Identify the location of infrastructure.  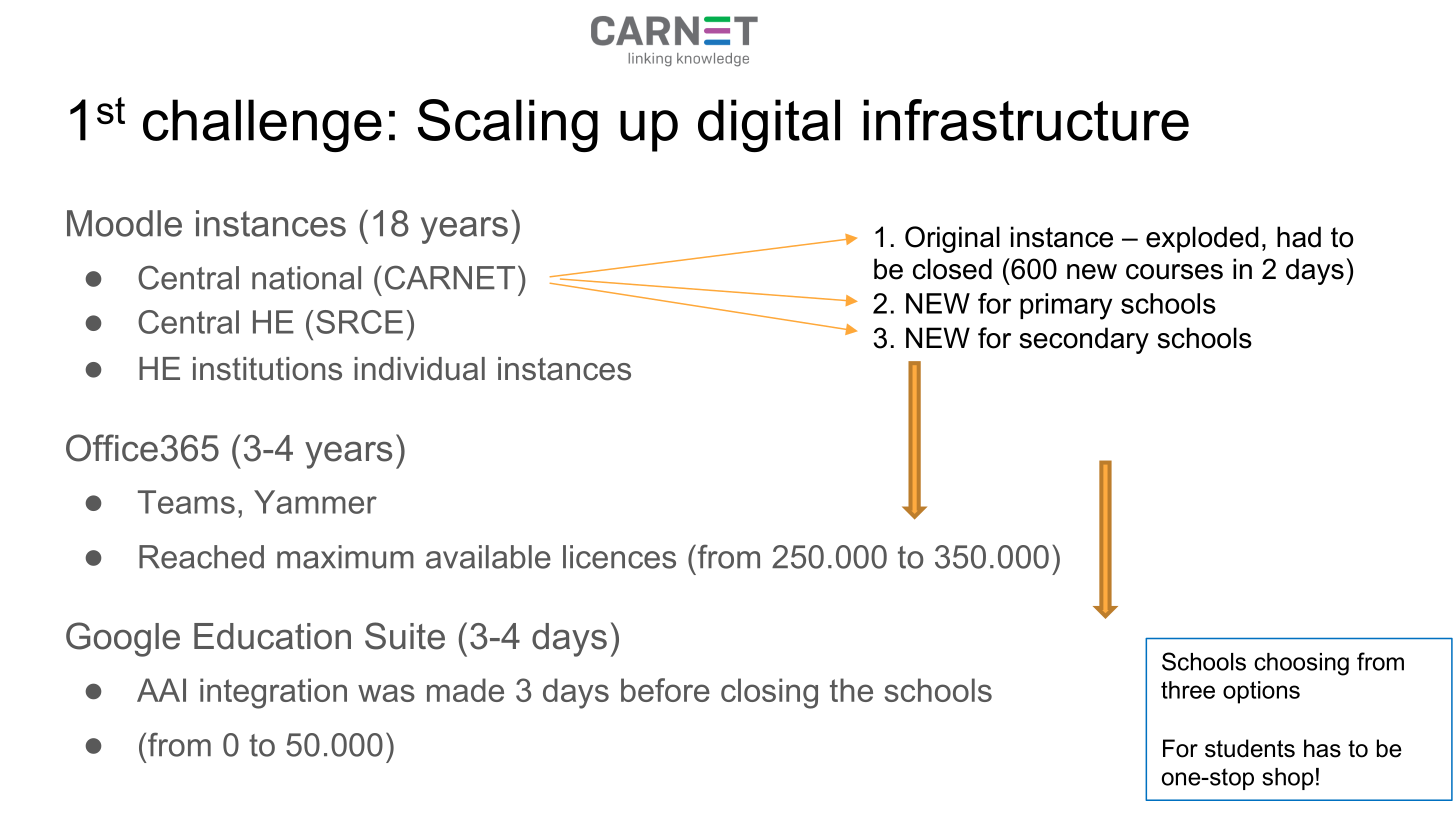
(1026, 120).
